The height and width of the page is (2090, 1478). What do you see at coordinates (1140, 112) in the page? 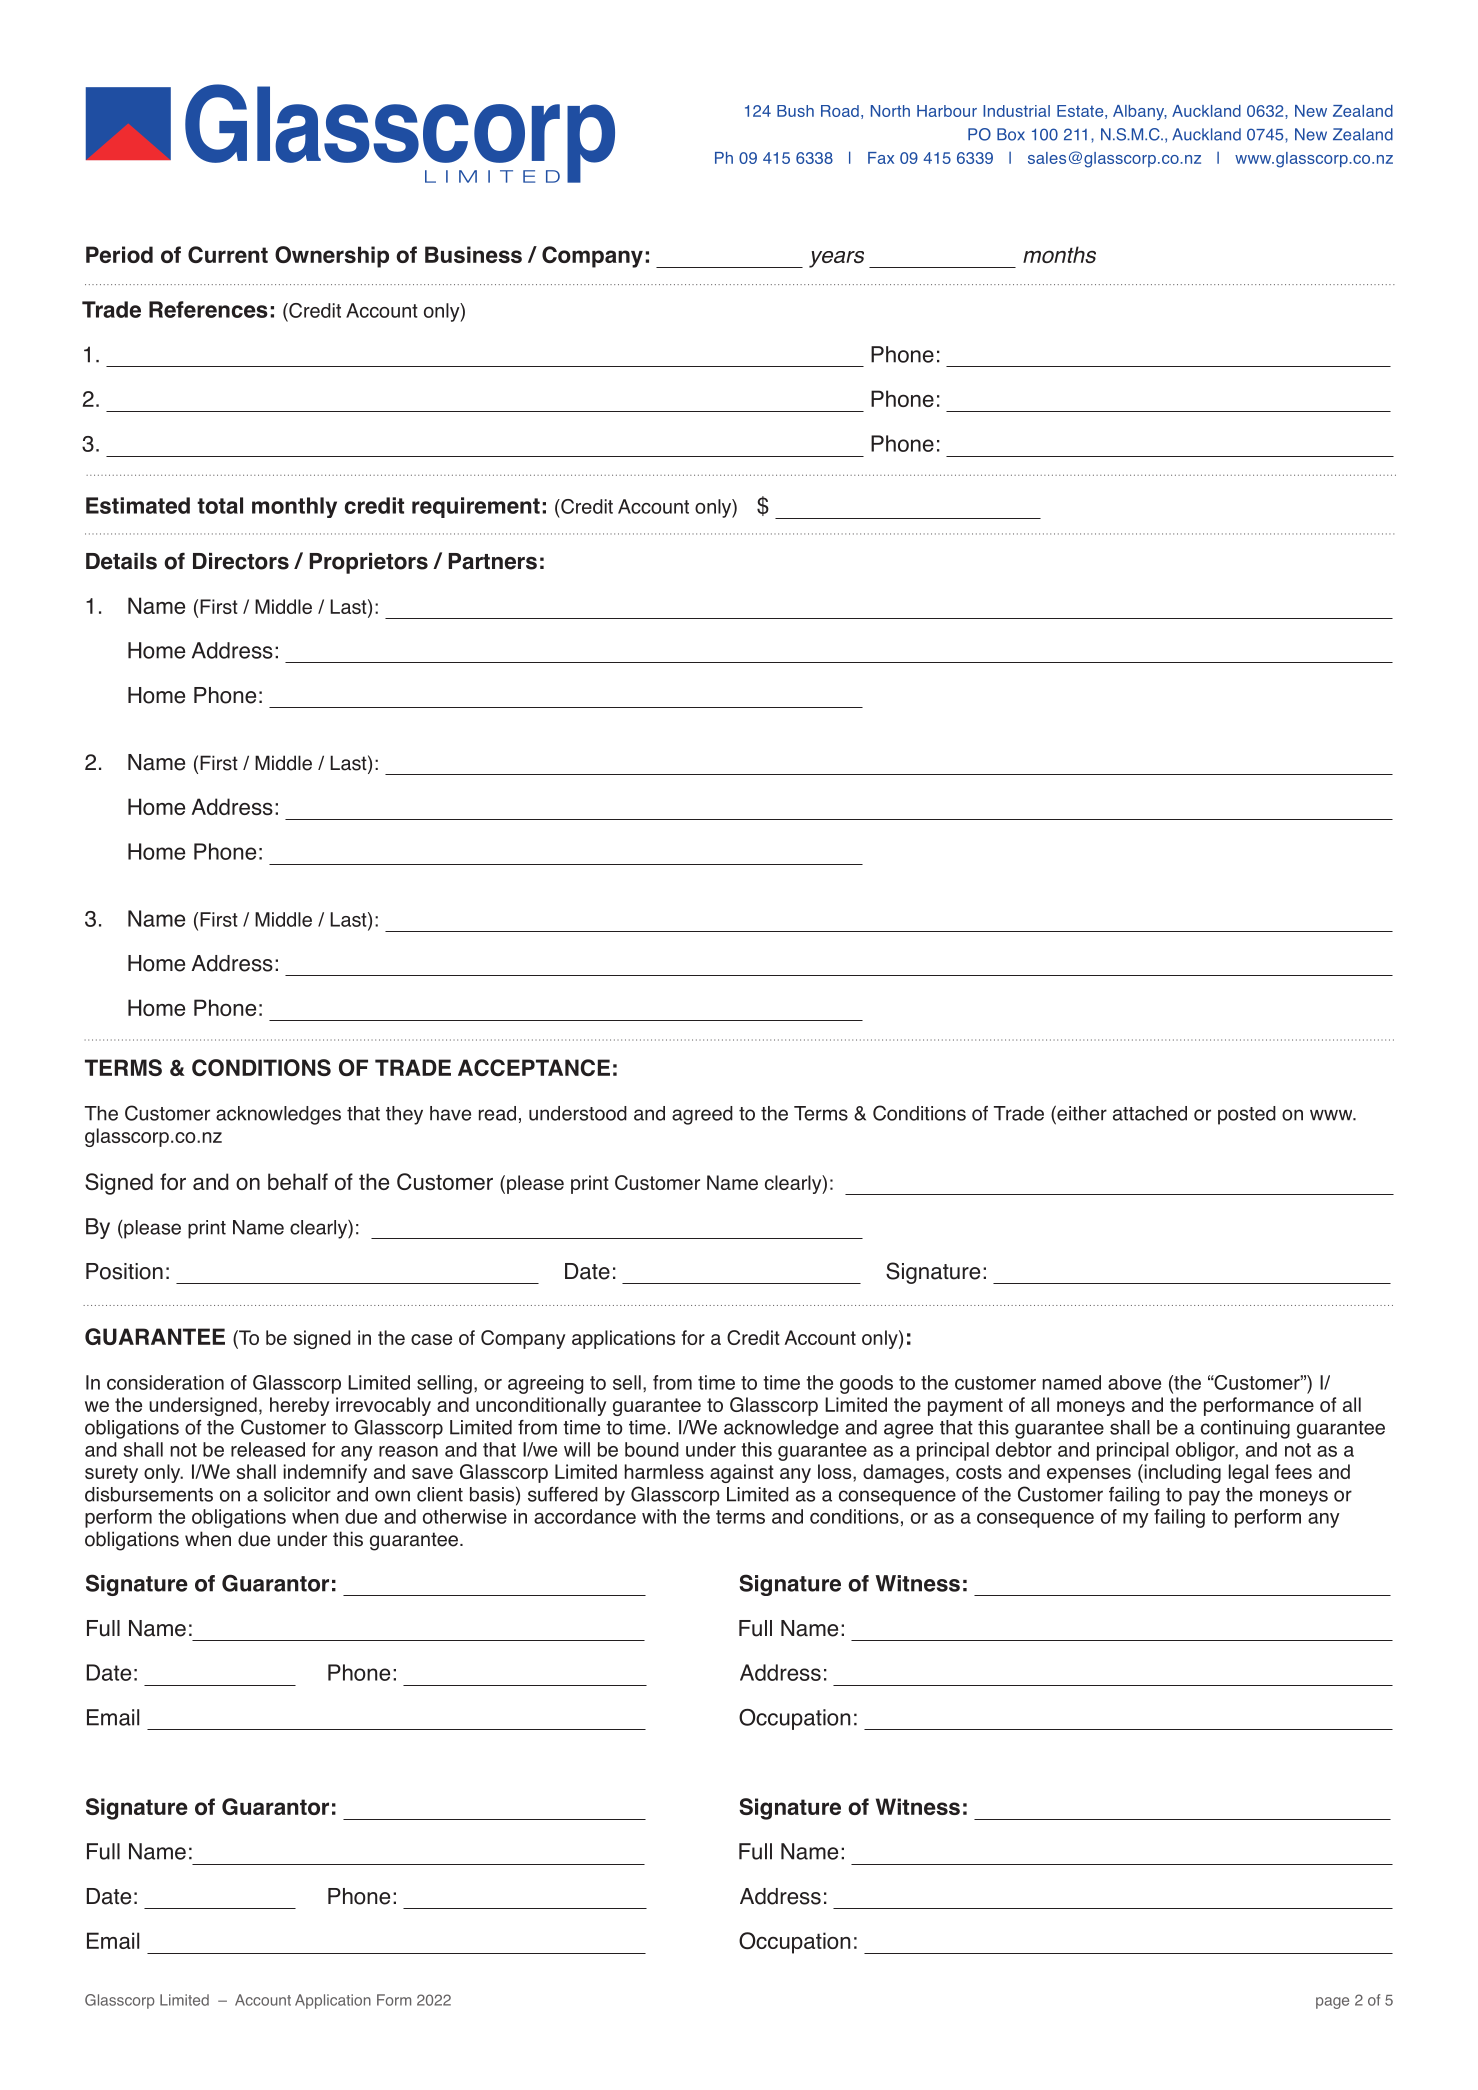
I see `Albany` at bounding box center [1140, 112].
